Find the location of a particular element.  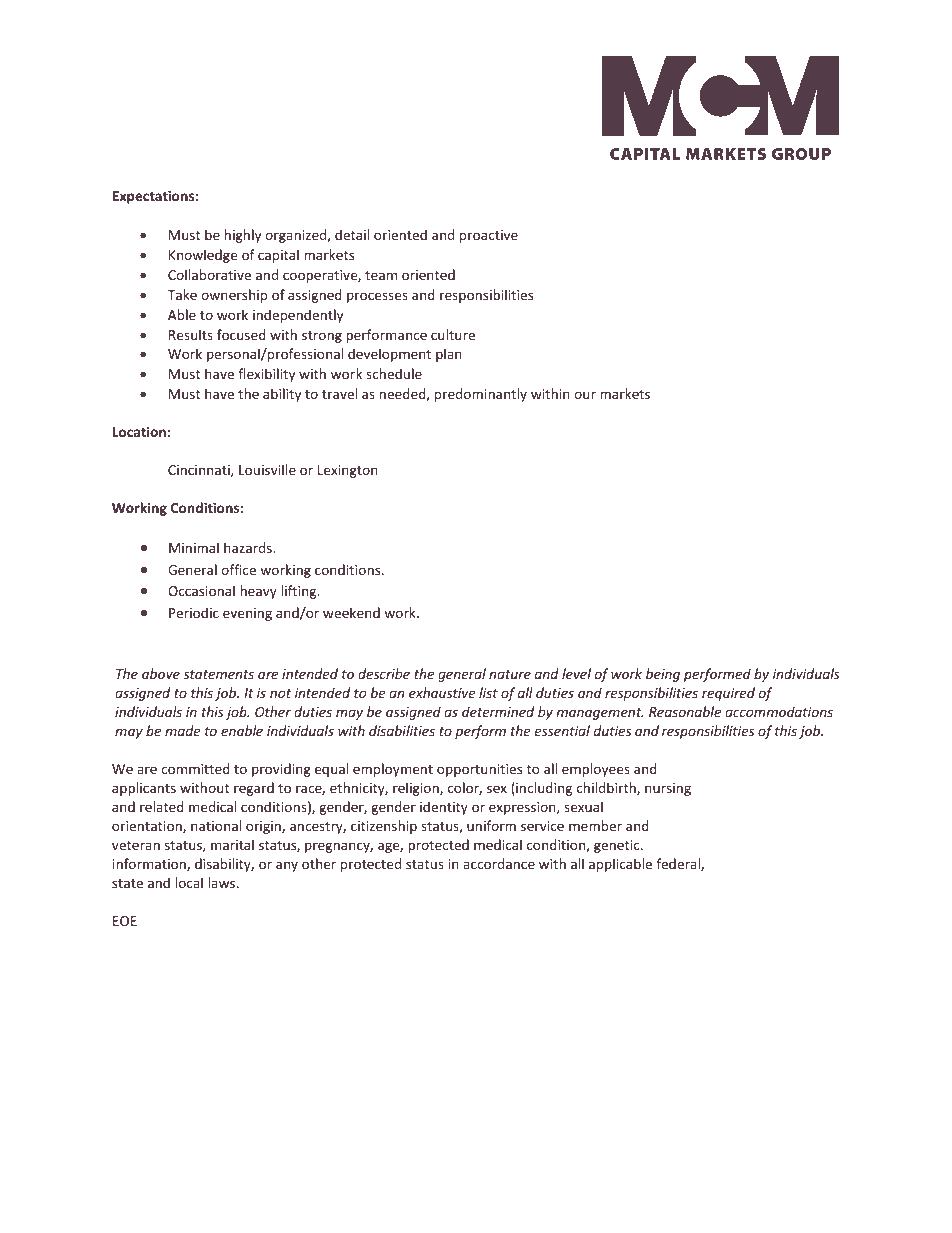

disabilities is located at coordinates (402, 730).
